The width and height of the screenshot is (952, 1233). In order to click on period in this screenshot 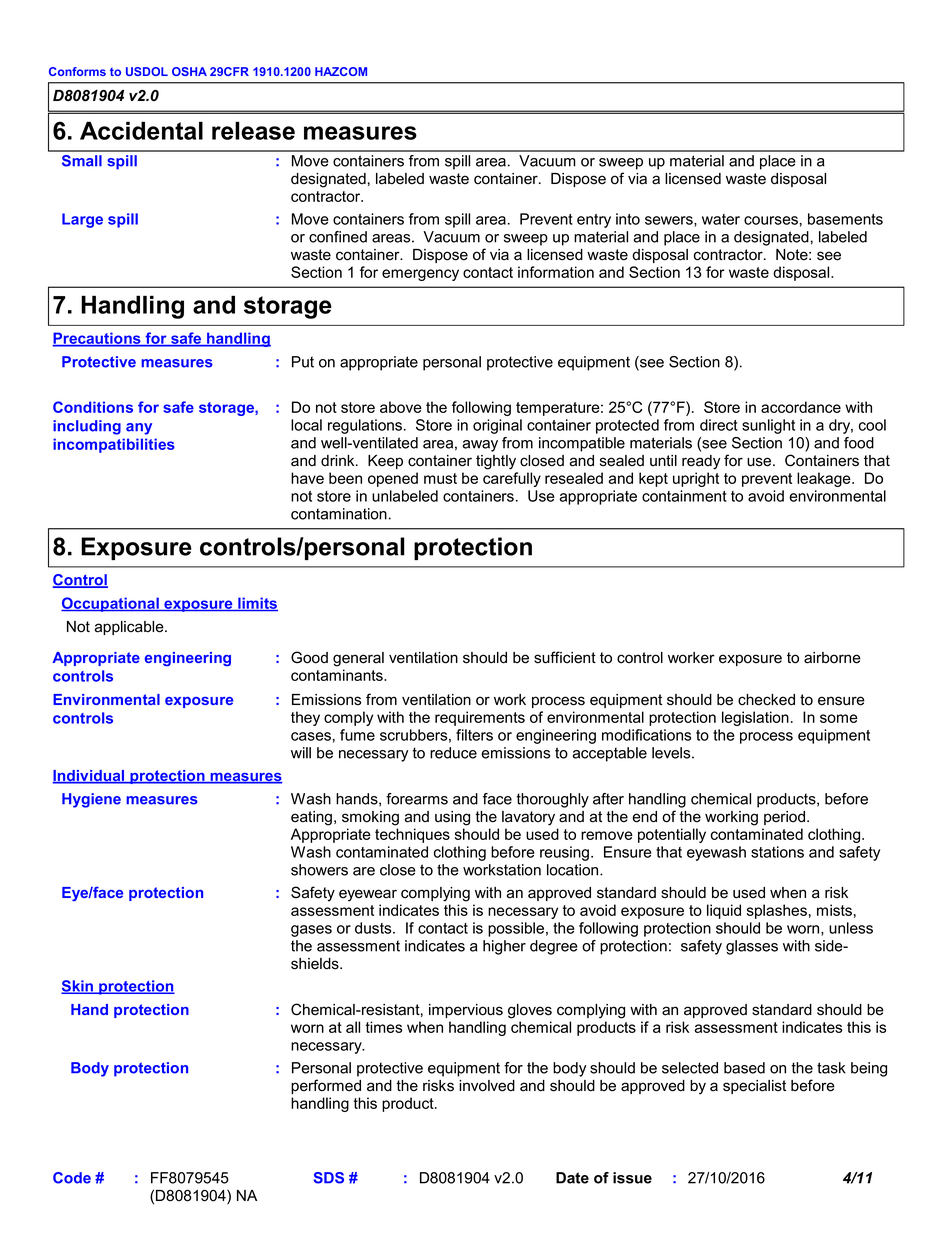, I will do `click(786, 818)`.
